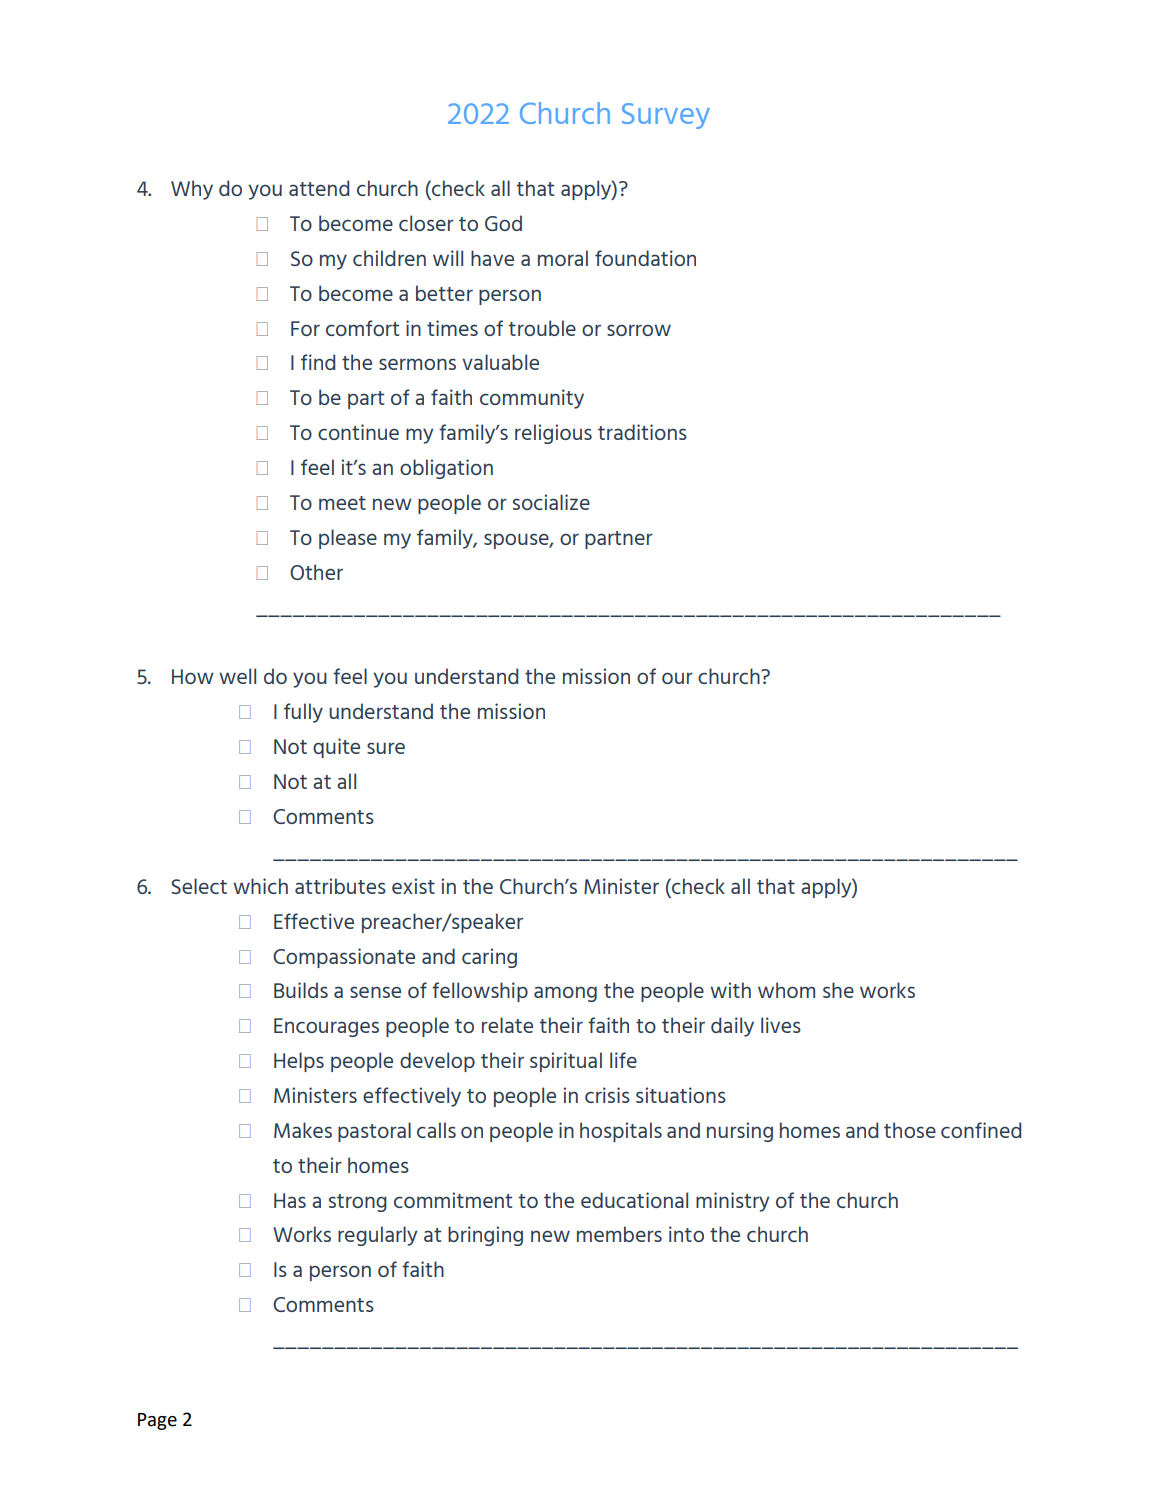 The width and height of the page is (1159, 1500). Describe the element at coordinates (666, 116) in the page. I see `Survey` at that location.
